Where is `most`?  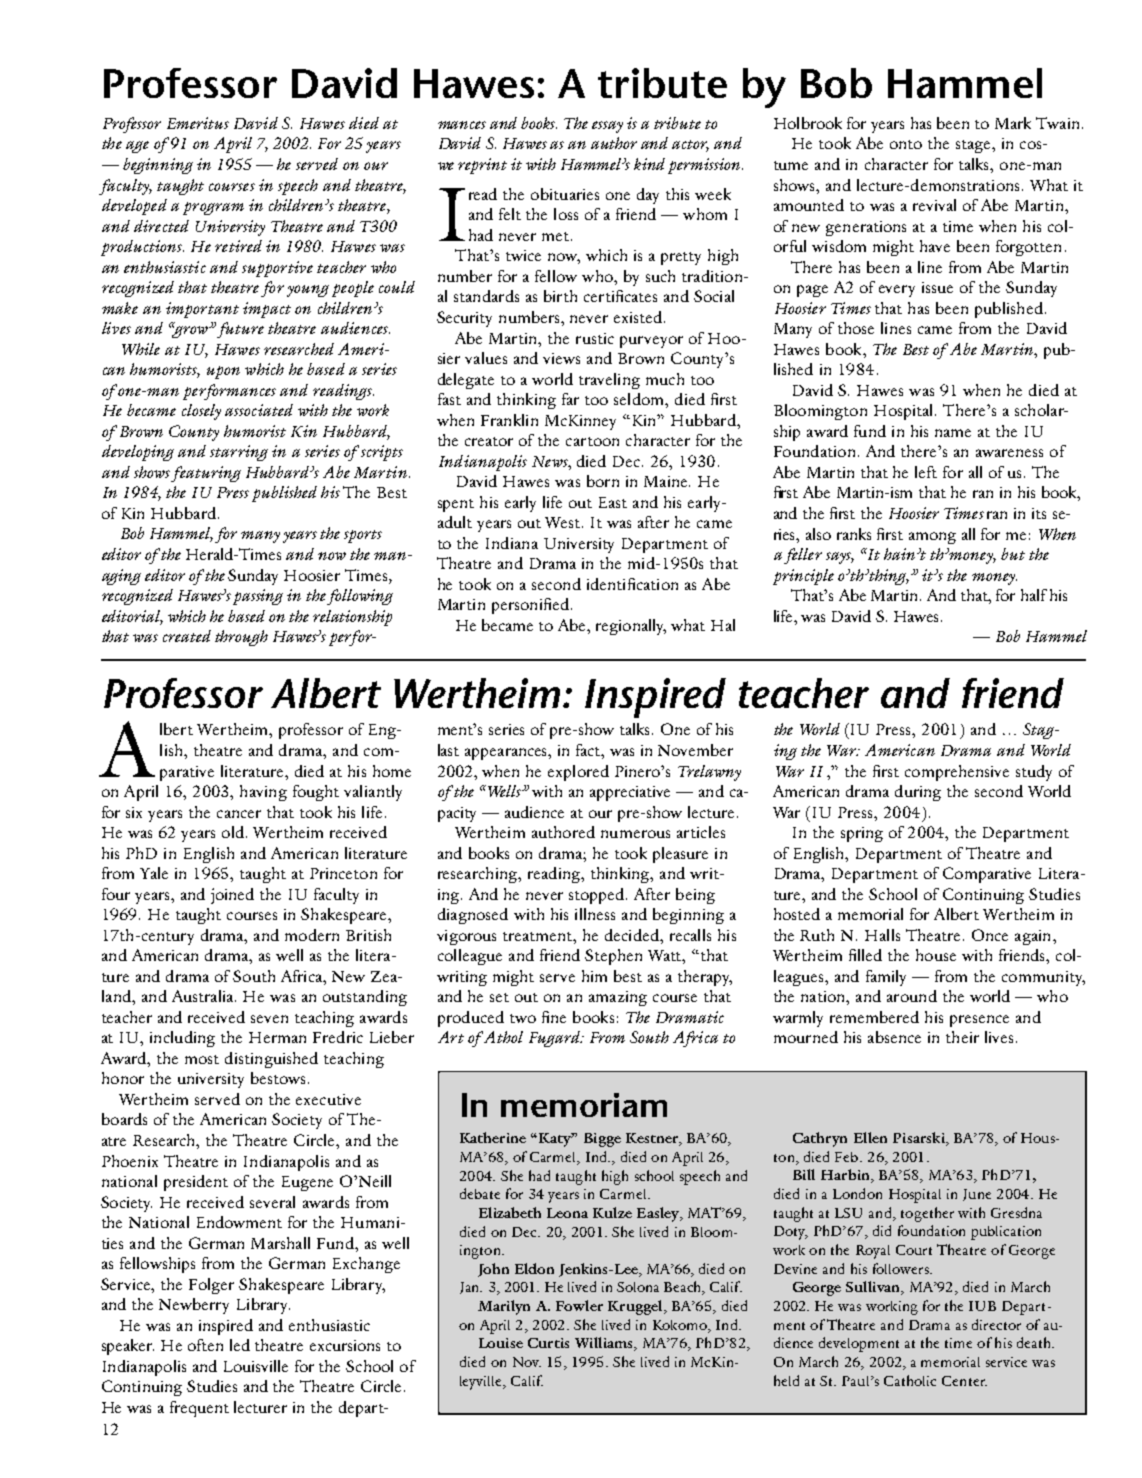
most is located at coordinates (202, 1059).
